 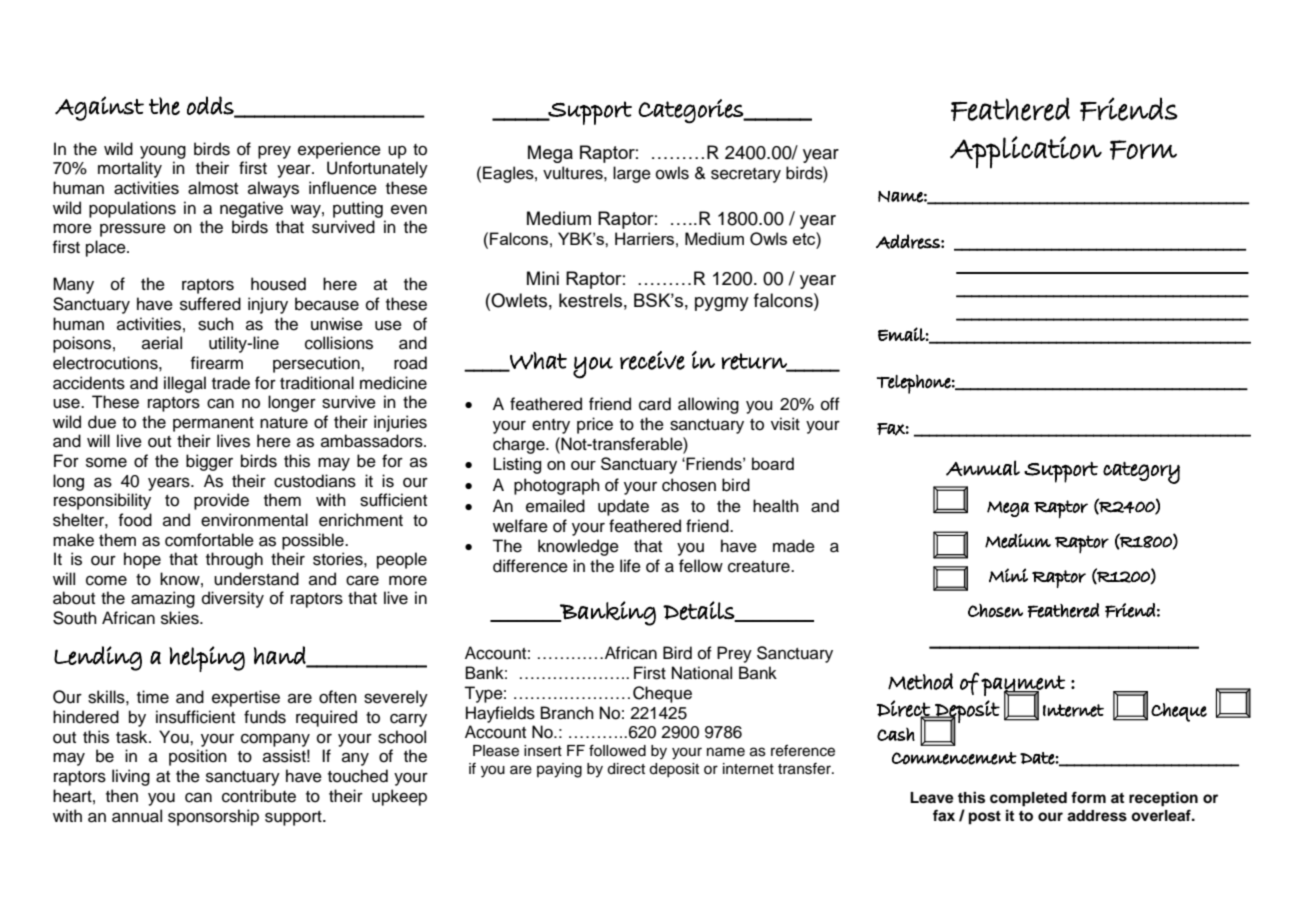 What do you see at coordinates (1026, 152) in the screenshot?
I see `Application` at bounding box center [1026, 152].
